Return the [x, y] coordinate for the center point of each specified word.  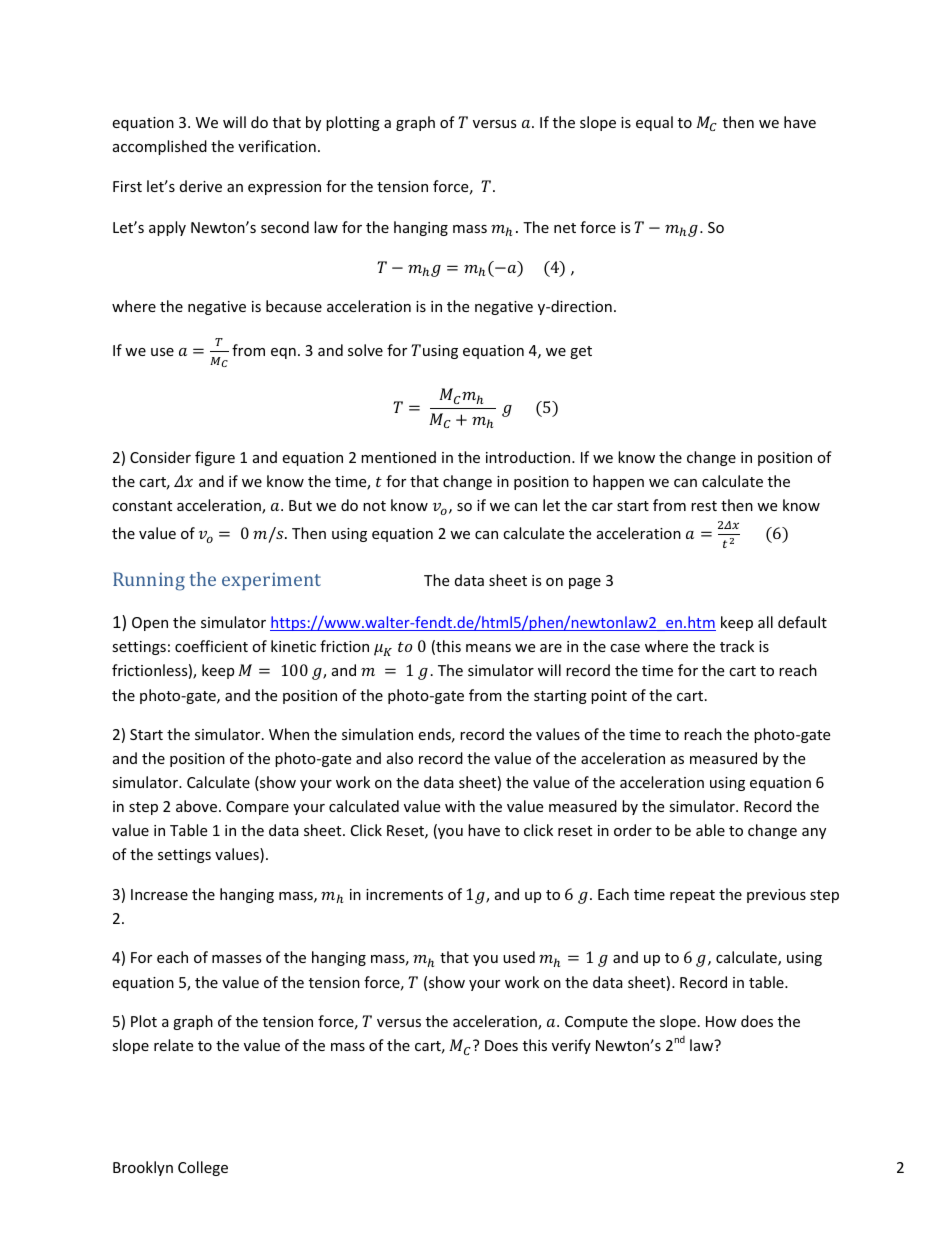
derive [201, 186]
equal [654, 123]
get [581, 352]
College [203, 1168]
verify [571, 1046]
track [737, 646]
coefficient [211, 646]
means [488, 648]
